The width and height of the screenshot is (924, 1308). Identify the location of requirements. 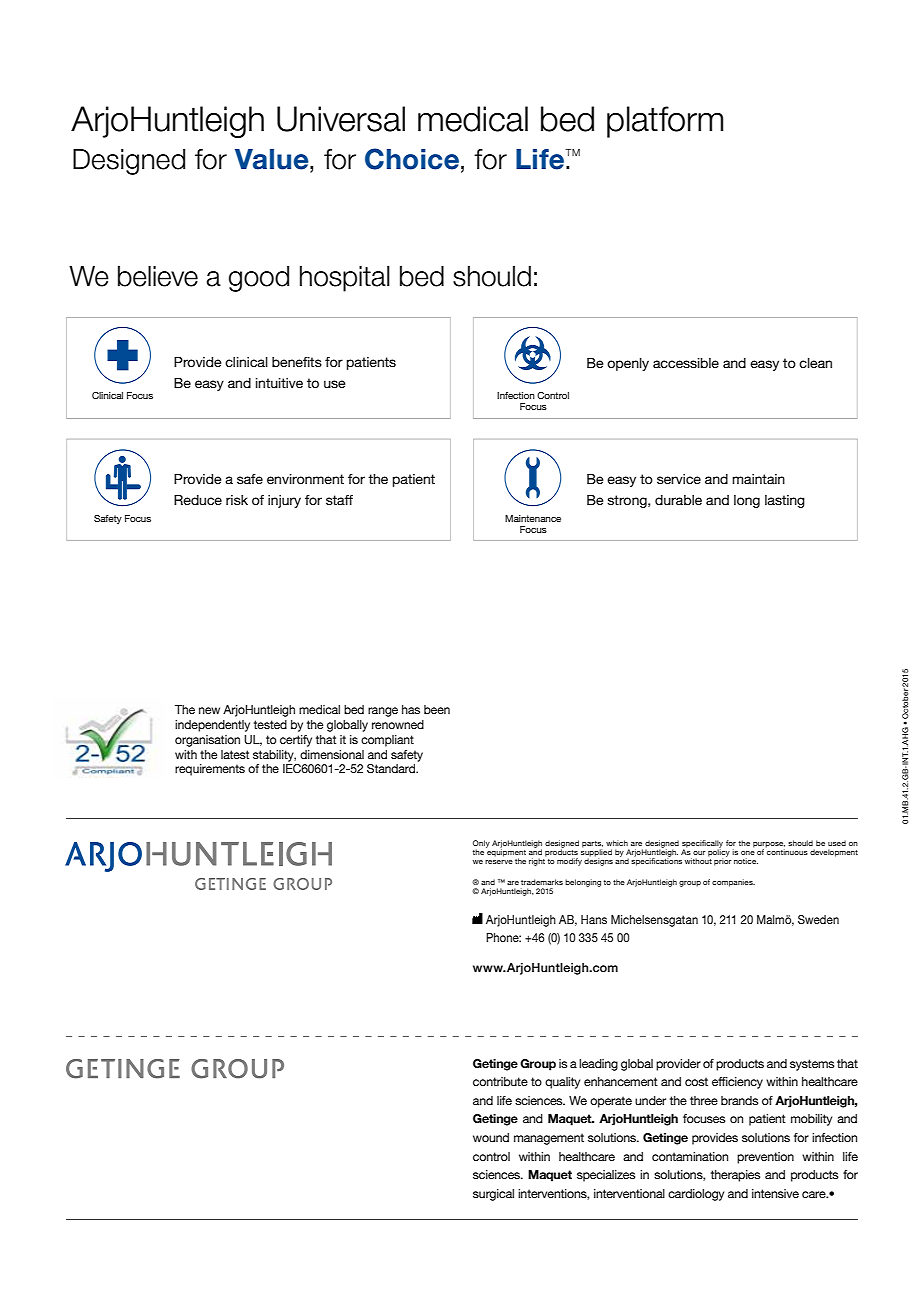
(210, 770).
